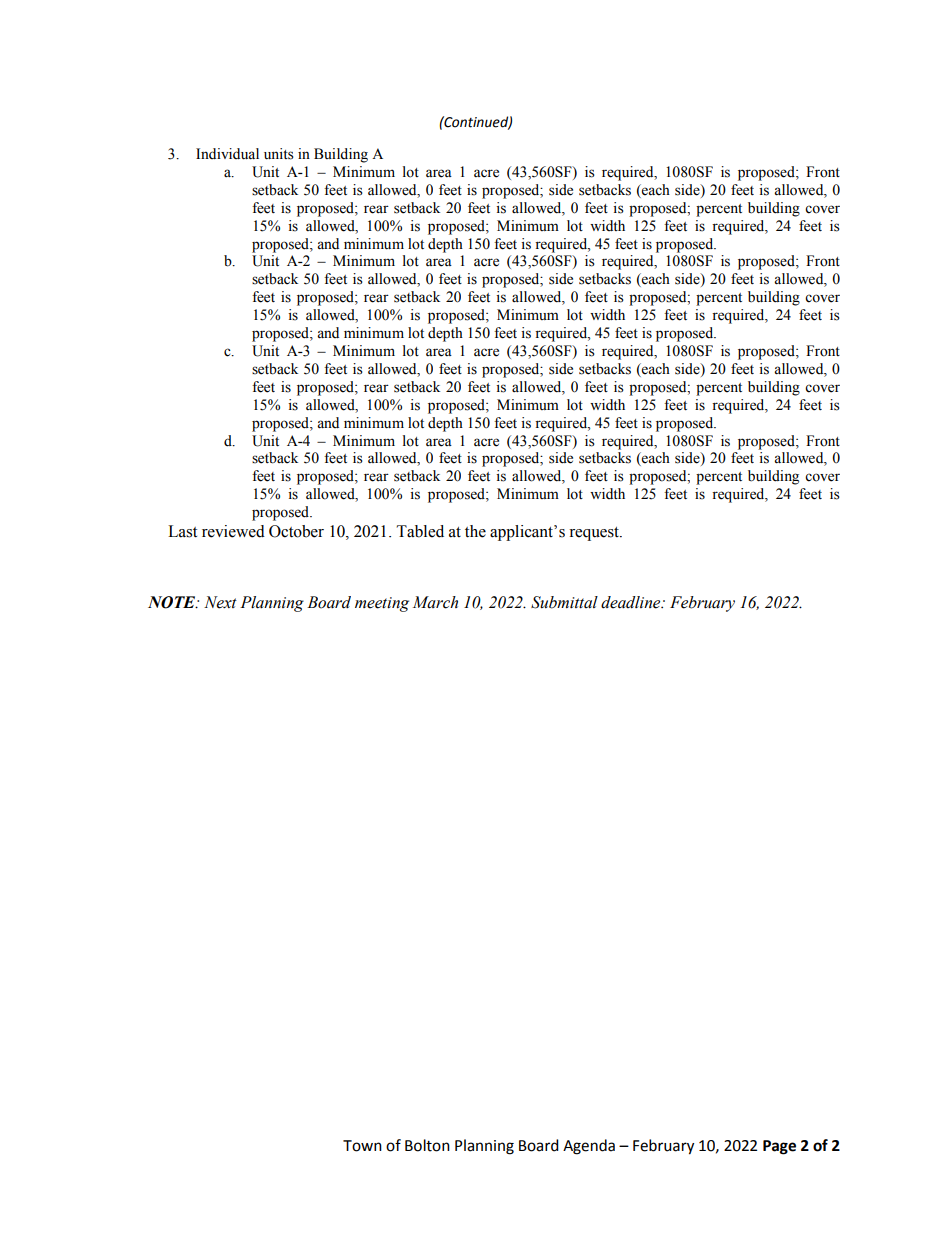 The image size is (952, 1233). I want to click on Individual, so click(227, 154).
